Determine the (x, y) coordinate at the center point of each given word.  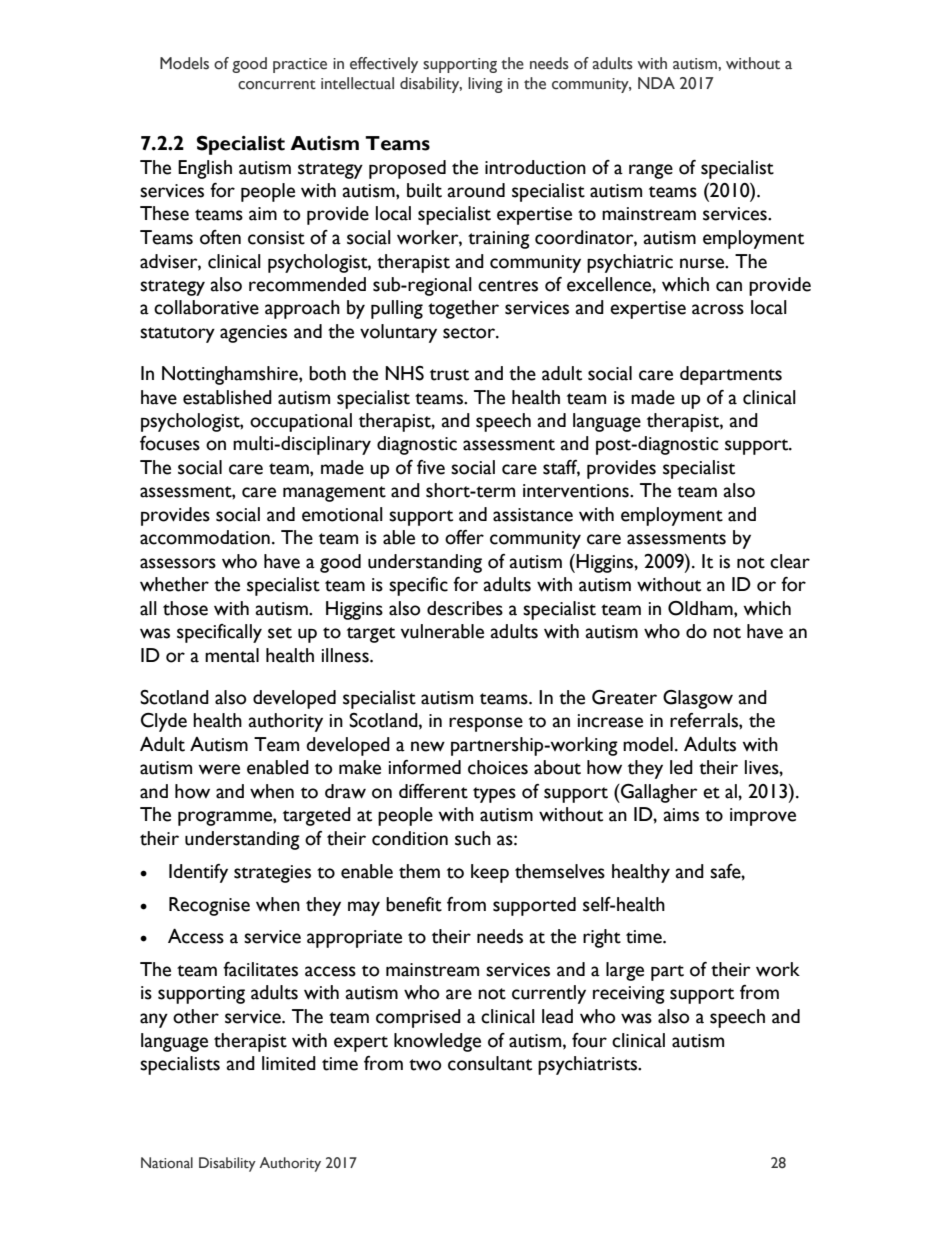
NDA (656, 83)
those (185, 608)
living (485, 85)
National (167, 1163)
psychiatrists (589, 1065)
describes (465, 608)
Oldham (701, 608)
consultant (490, 1063)
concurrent (277, 85)
